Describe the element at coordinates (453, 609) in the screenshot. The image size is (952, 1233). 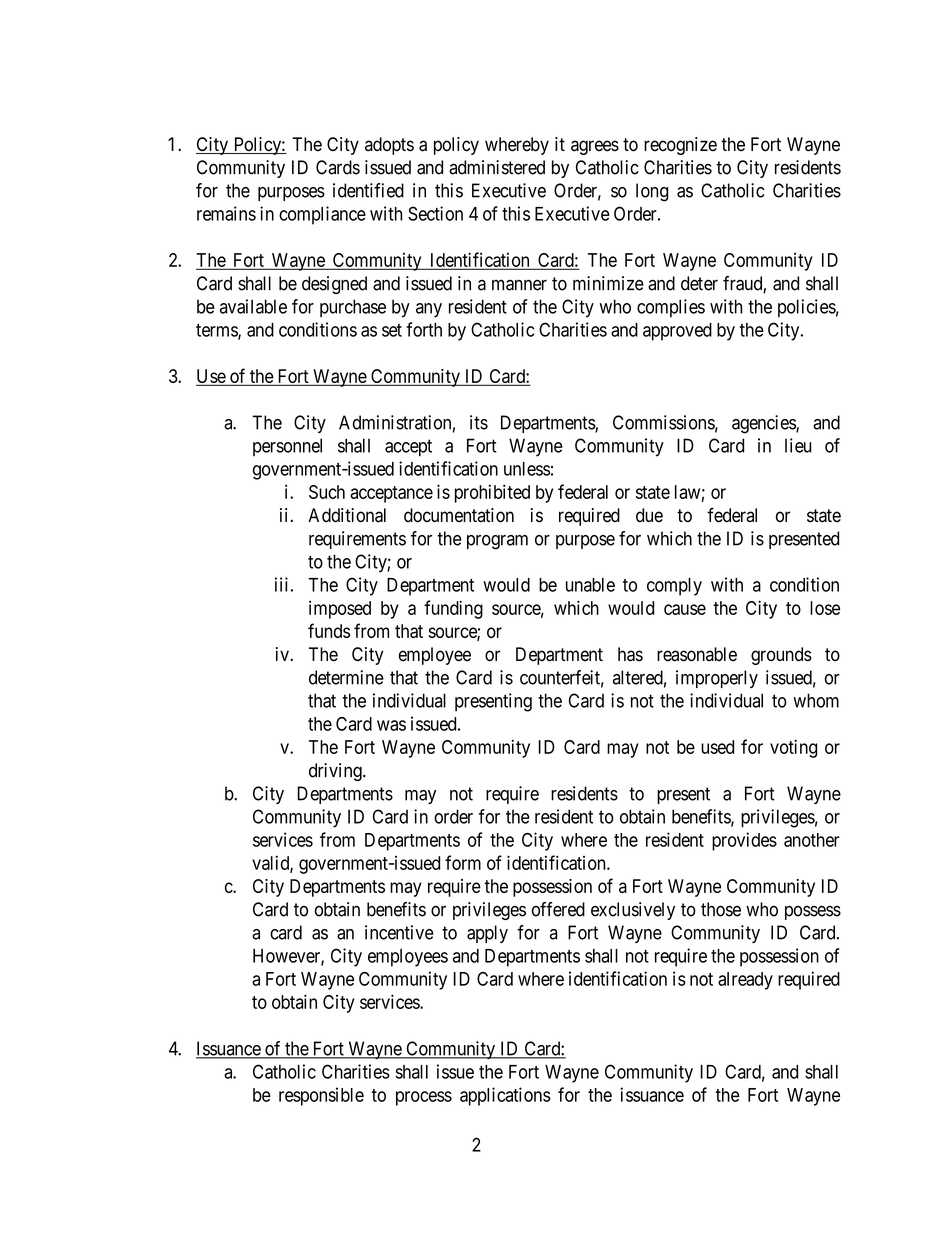
I see `funding` at that location.
